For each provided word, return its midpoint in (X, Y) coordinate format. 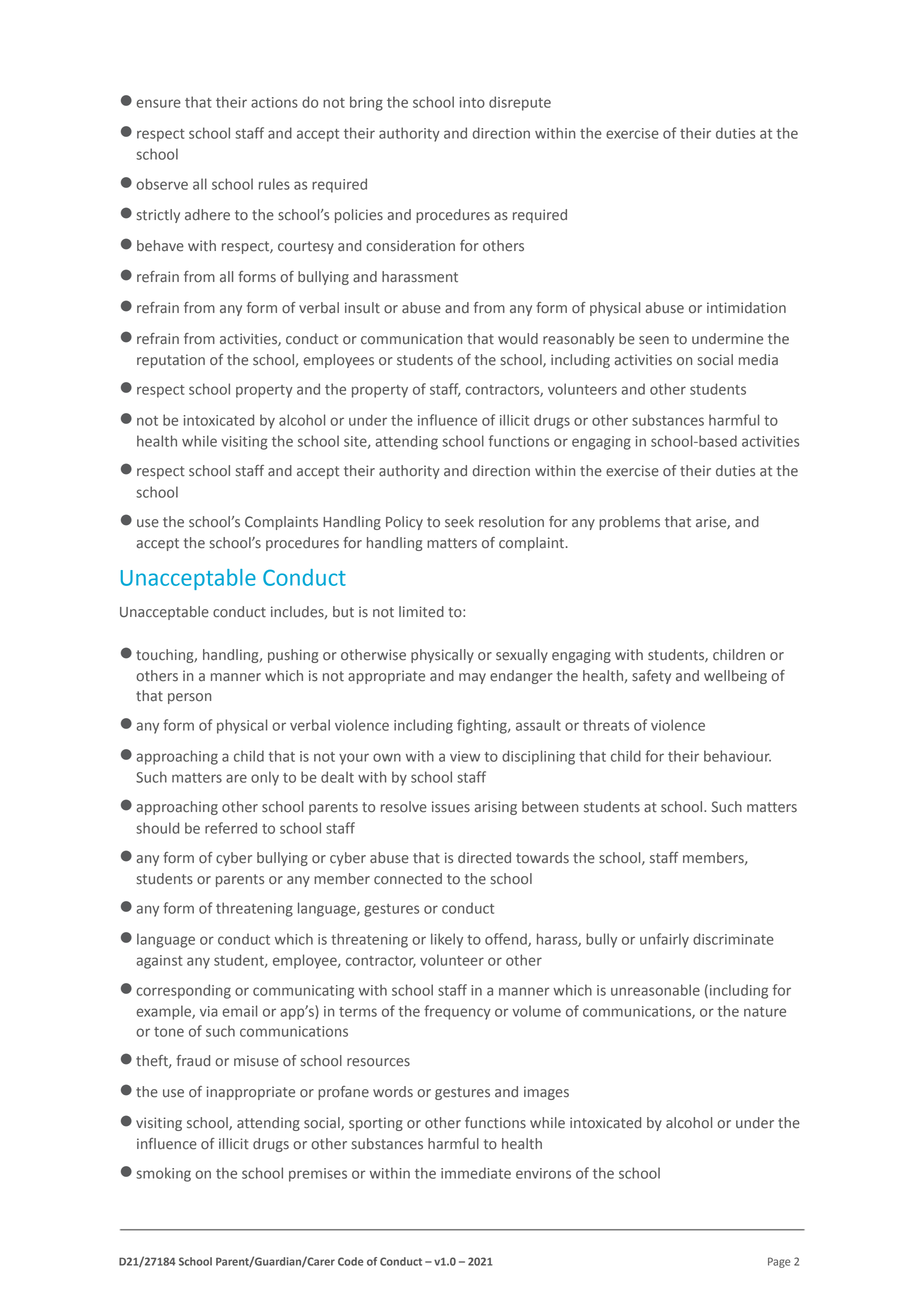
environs (543, 1173)
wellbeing (735, 677)
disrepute (520, 103)
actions (274, 102)
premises (318, 1175)
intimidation (746, 308)
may (472, 678)
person (189, 698)
